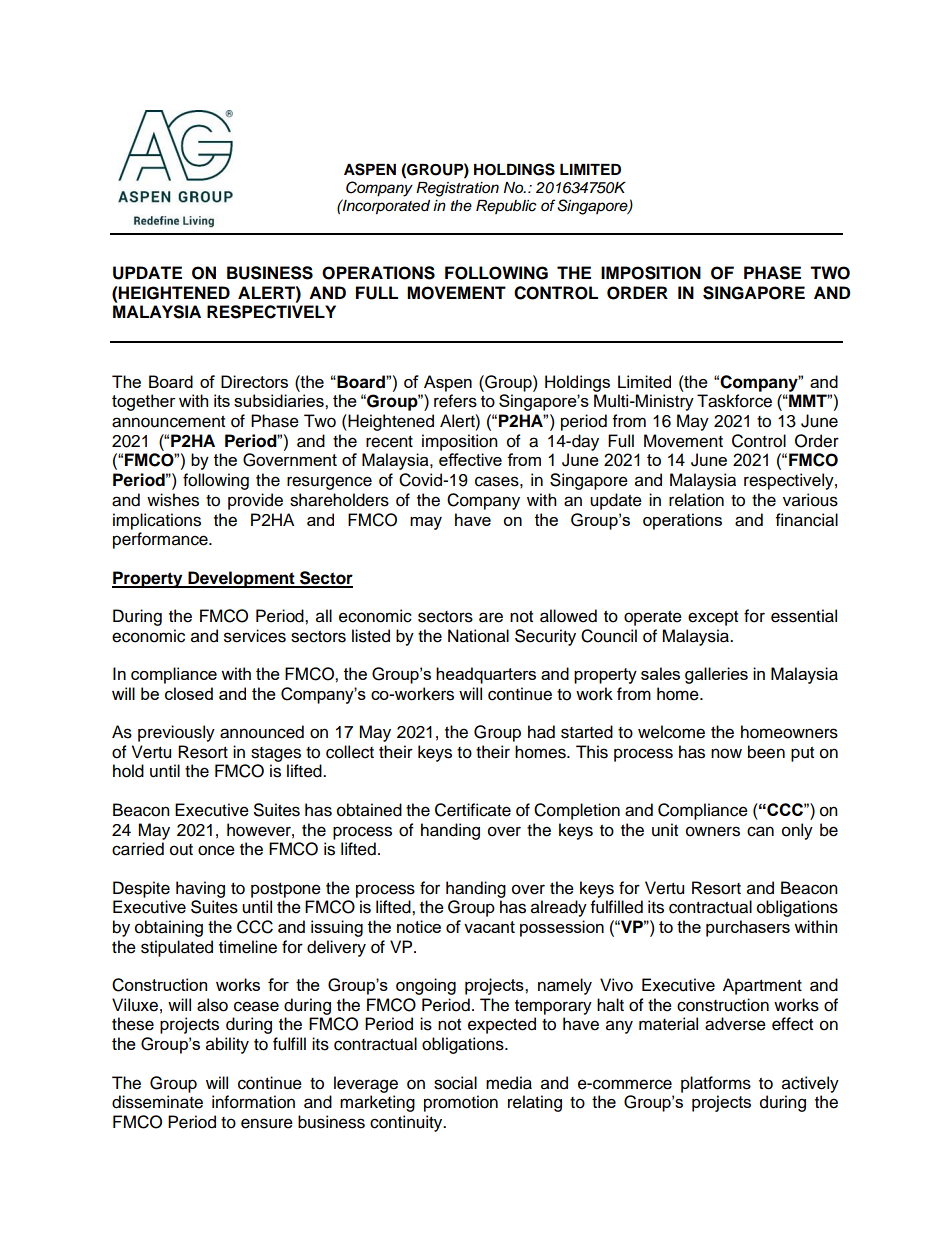 The height and width of the page is (1233, 952). Describe the element at coordinates (255, 501) in the page. I see `provide` at that location.
